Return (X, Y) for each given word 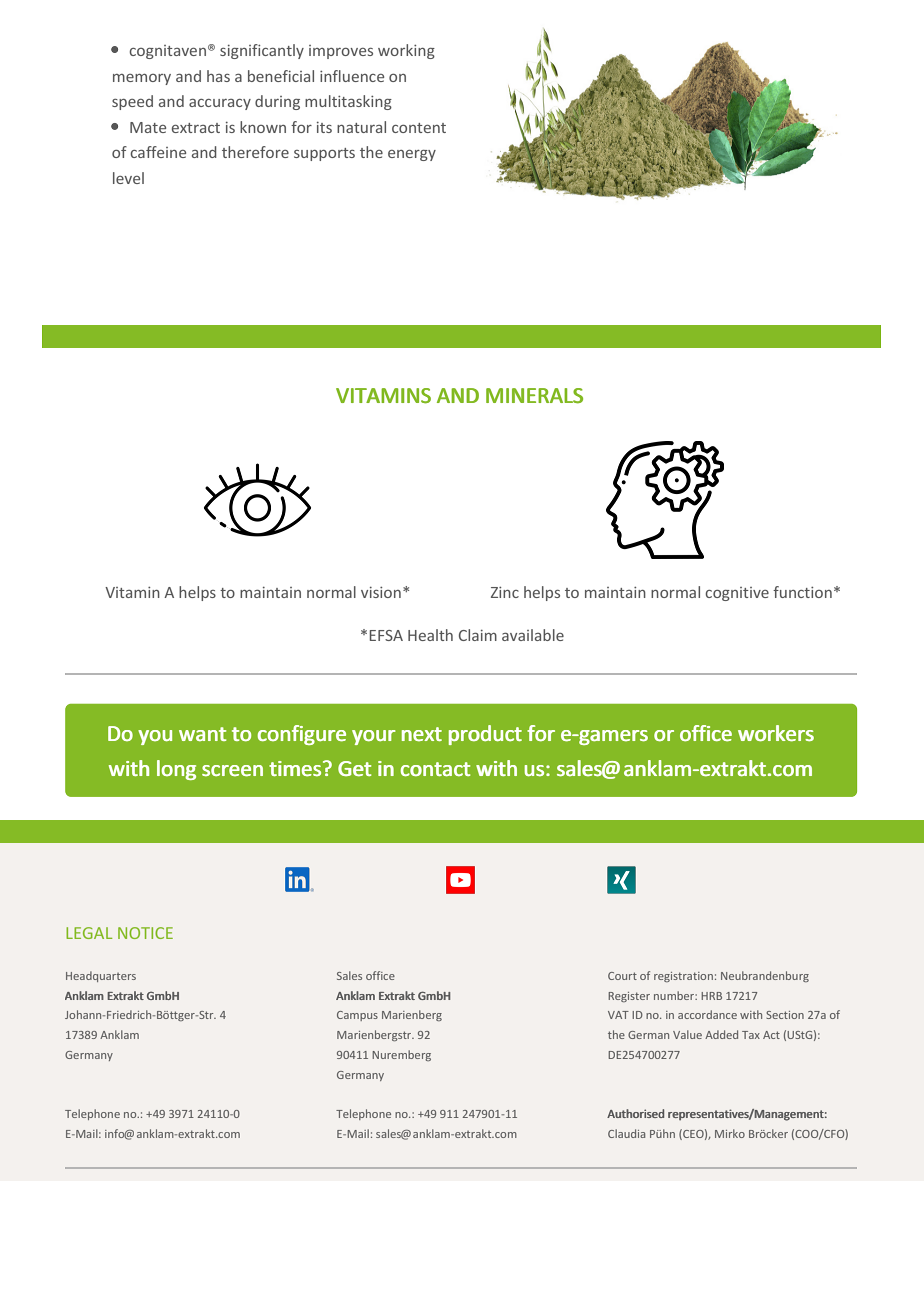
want (202, 734)
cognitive (737, 594)
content (419, 128)
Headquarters (101, 976)
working (406, 51)
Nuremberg (401, 1055)
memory (142, 79)
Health (430, 635)
